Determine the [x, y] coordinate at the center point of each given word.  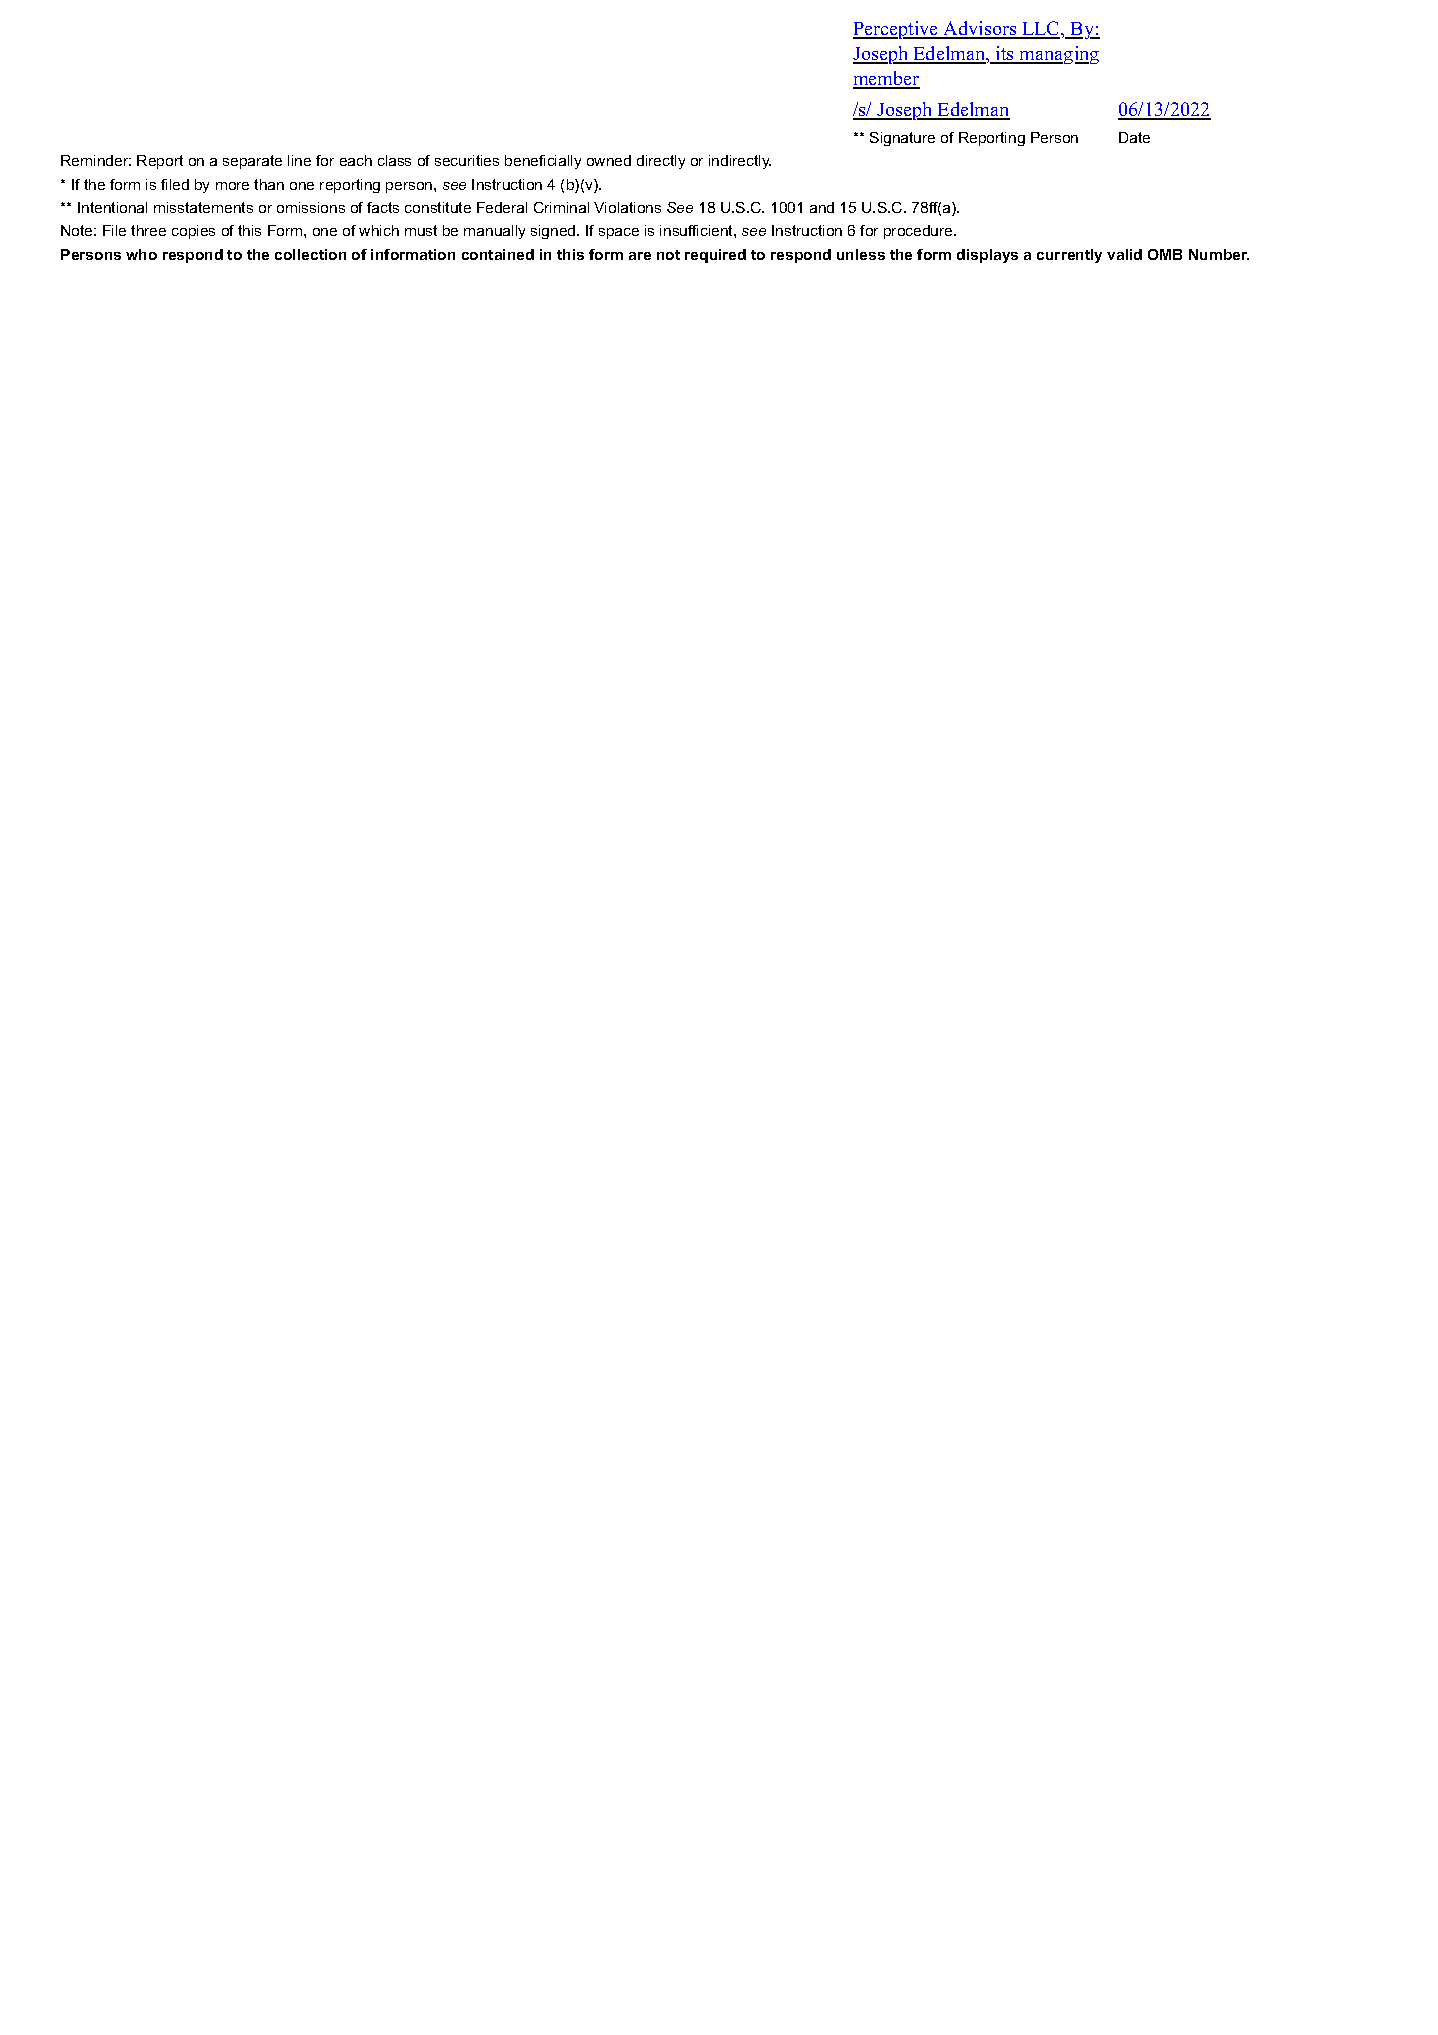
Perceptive [897, 30]
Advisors [980, 29]
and [822, 207]
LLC [1041, 29]
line [299, 160]
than [269, 184]
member [886, 79]
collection [310, 254]
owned [609, 160]
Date [1134, 137]
